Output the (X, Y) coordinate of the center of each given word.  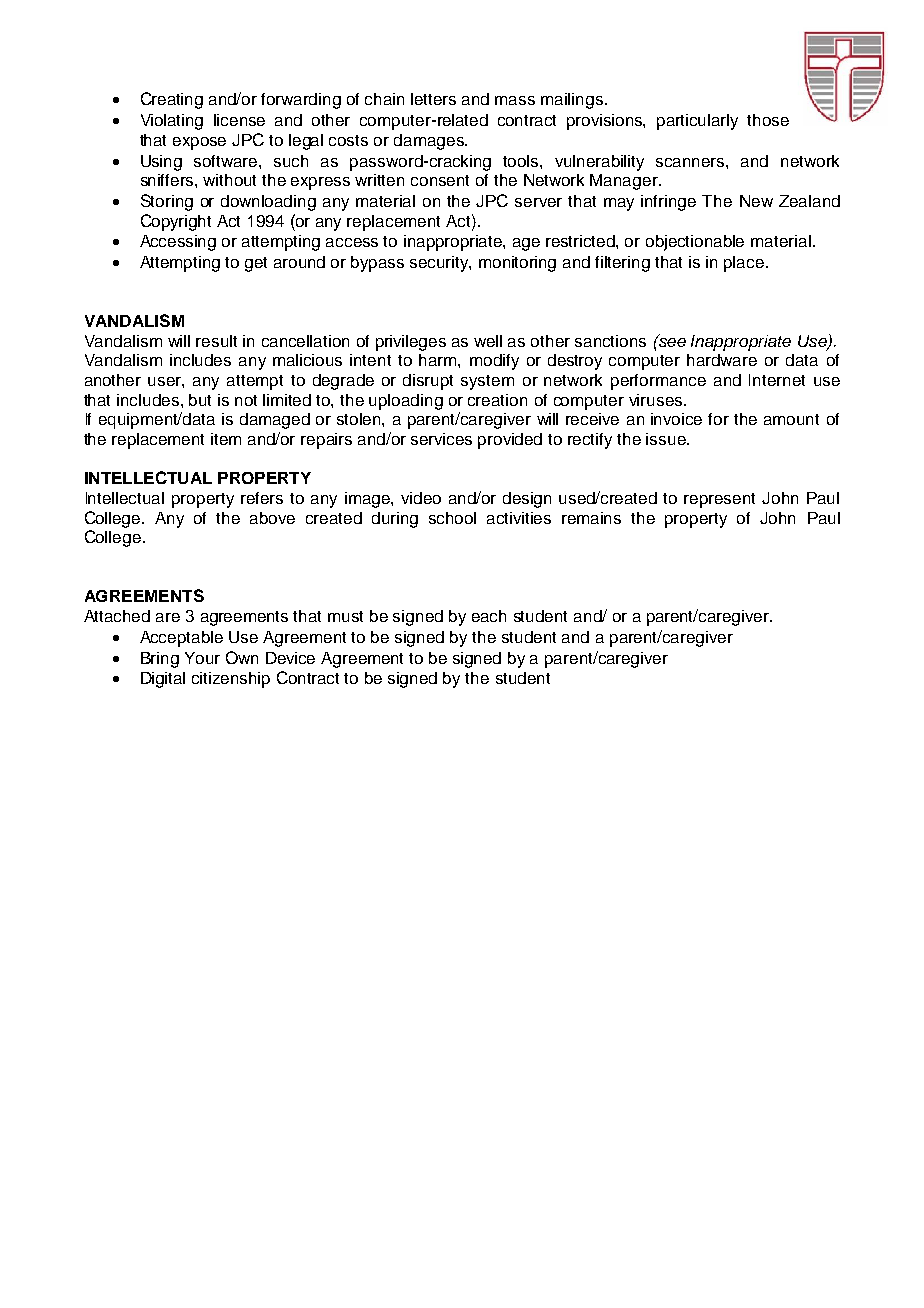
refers (262, 498)
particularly (697, 122)
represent (719, 500)
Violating (172, 122)
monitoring (517, 264)
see (671, 341)
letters (433, 99)
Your (202, 658)
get (256, 264)
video (421, 498)
